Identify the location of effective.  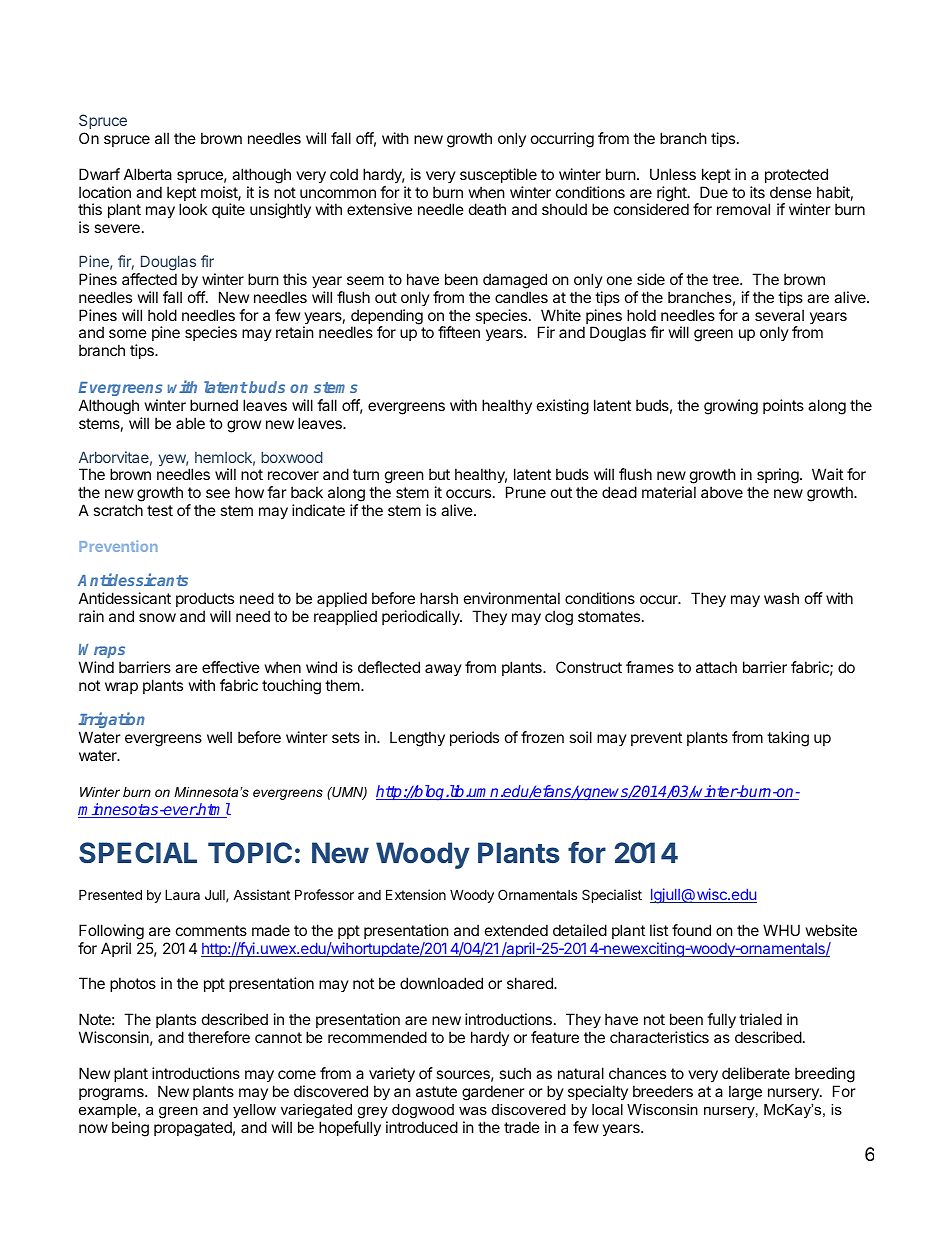
(231, 667).
